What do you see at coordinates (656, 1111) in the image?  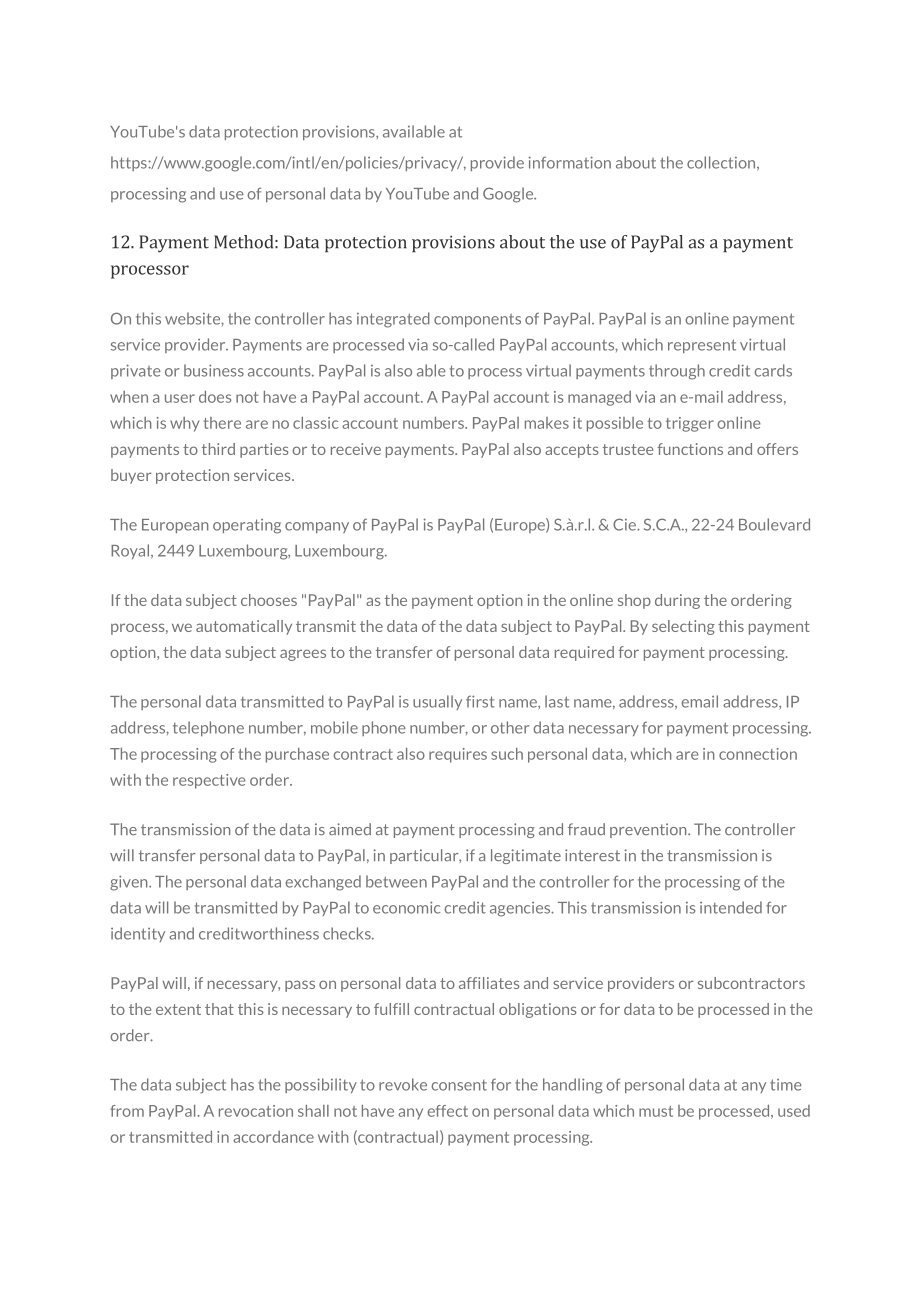 I see `must` at bounding box center [656, 1111].
